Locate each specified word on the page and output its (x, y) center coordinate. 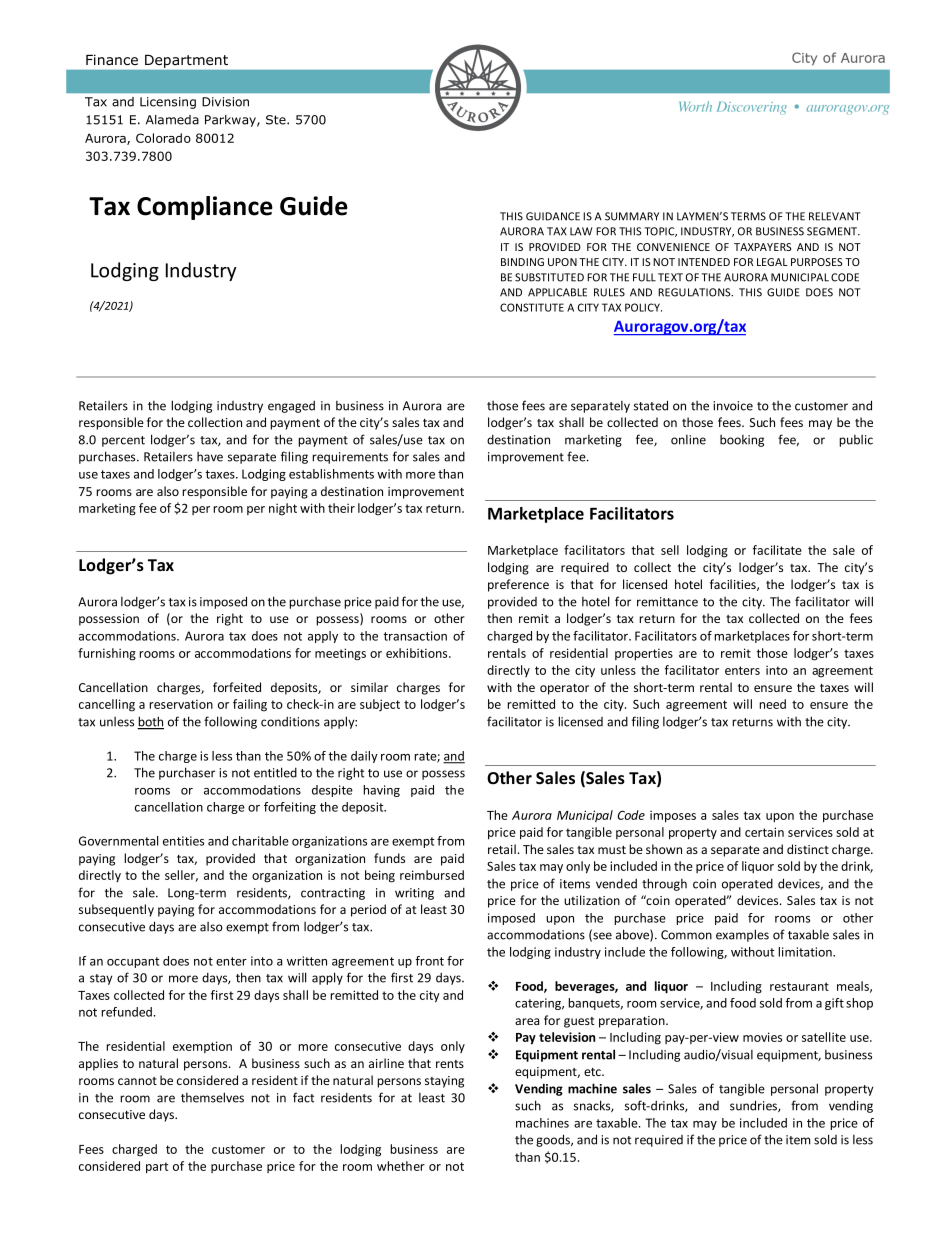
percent (123, 441)
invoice (733, 406)
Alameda (172, 120)
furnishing (107, 654)
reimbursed (432, 875)
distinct (808, 849)
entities (183, 841)
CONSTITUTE (532, 307)
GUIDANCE (553, 216)
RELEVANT (835, 216)
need (772, 704)
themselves (212, 1097)
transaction (415, 636)
